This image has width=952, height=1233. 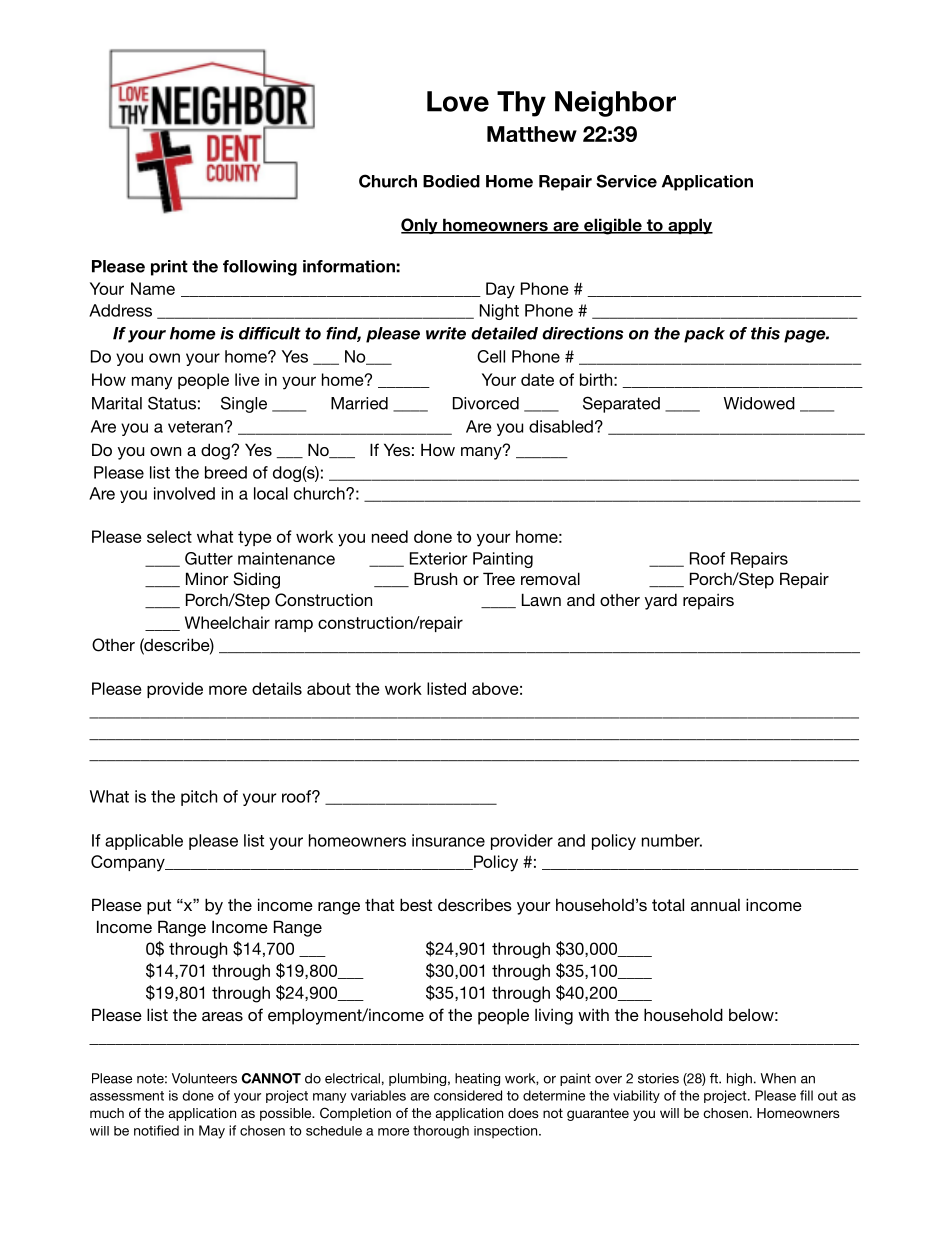 What do you see at coordinates (715, 905) in the image?
I see `annual` at bounding box center [715, 905].
